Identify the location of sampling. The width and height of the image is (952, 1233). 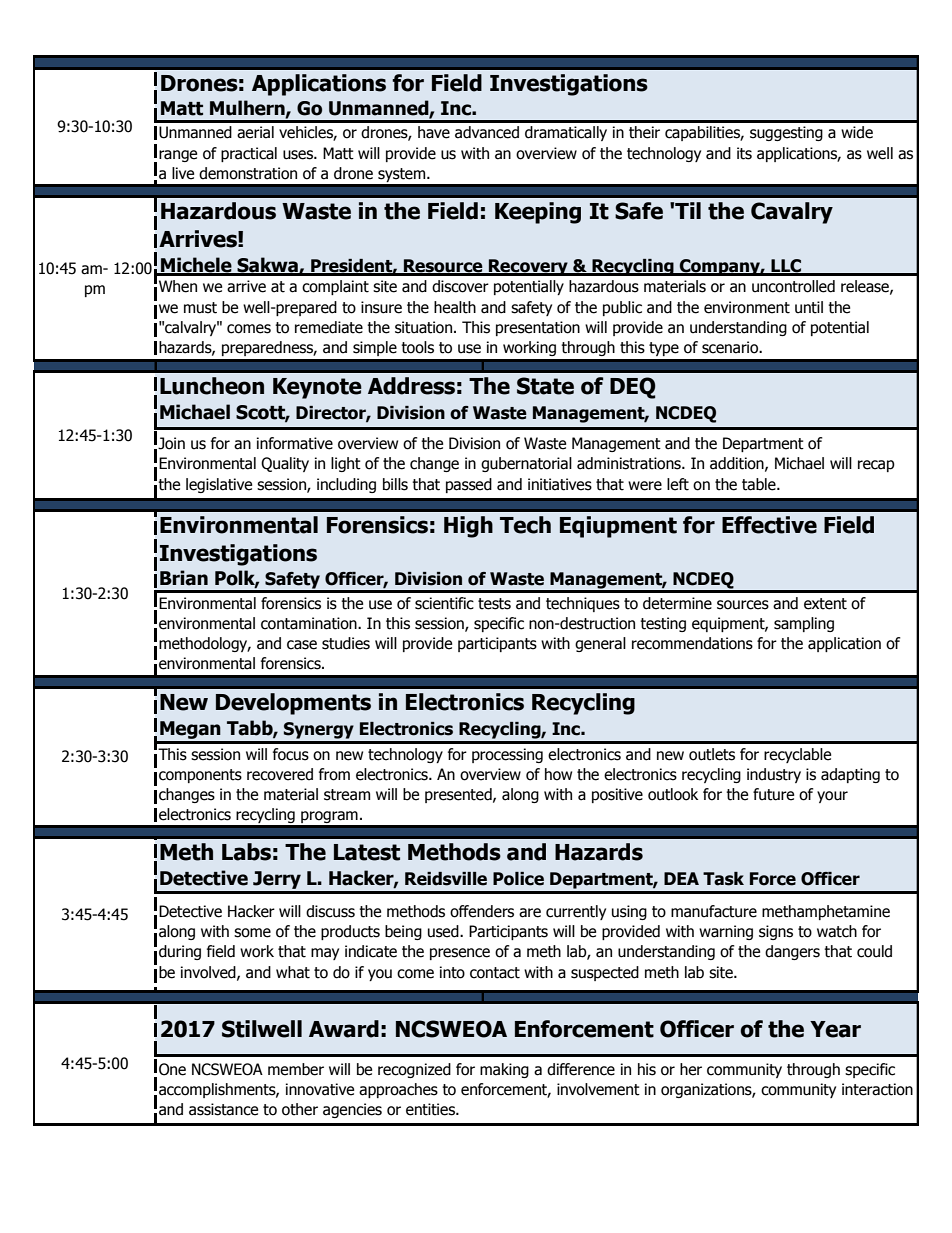
(804, 624).
